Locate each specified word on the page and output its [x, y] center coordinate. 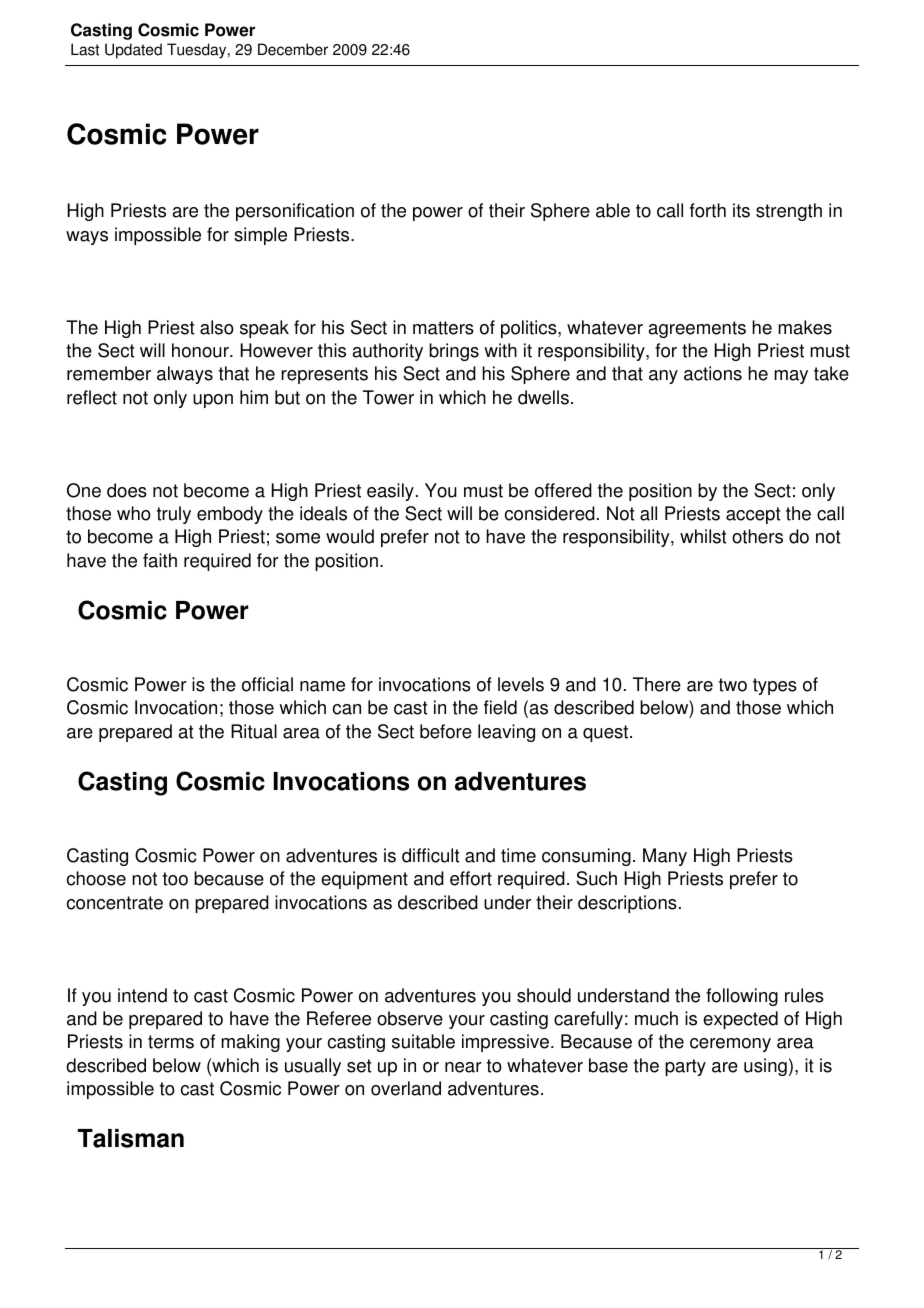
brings [454, 352]
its [741, 210]
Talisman [131, 1138]
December [293, 49]
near [463, 1067]
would [350, 536]
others [757, 536]
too [175, 879]
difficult [431, 855]
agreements [697, 329]
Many [665, 857]
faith [160, 560]
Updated [133, 51]
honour [201, 350]
